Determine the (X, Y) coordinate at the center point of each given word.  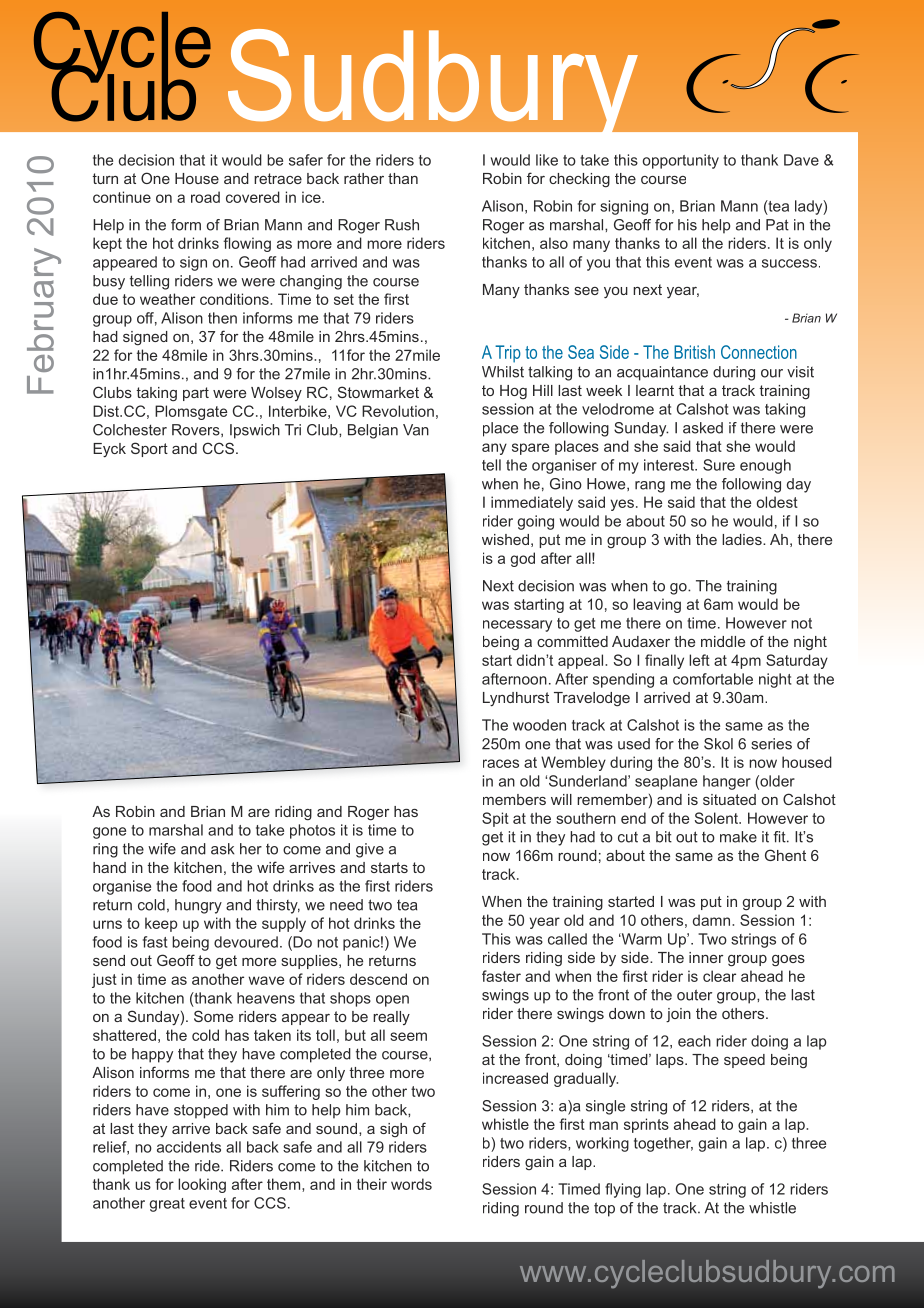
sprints (646, 1125)
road (205, 197)
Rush (402, 225)
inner (706, 957)
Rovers (197, 430)
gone (109, 833)
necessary (517, 626)
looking (202, 1185)
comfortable (713, 679)
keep (161, 924)
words (411, 1184)
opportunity (681, 161)
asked (703, 428)
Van (416, 430)
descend (378, 979)
